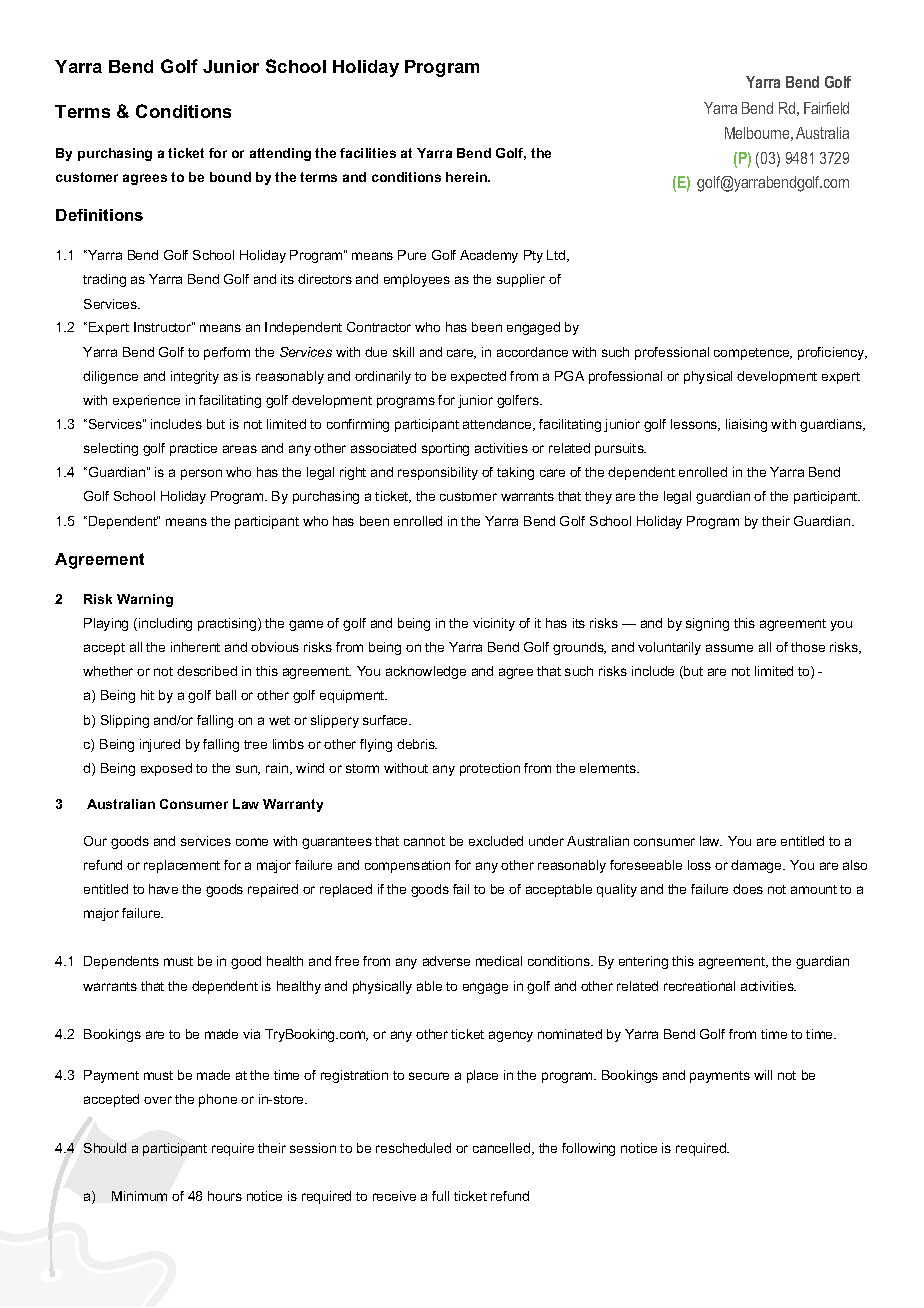 This page has width=924, height=1308. Describe the element at coordinates (230, 177) in the page. I see `bound` at that location.
